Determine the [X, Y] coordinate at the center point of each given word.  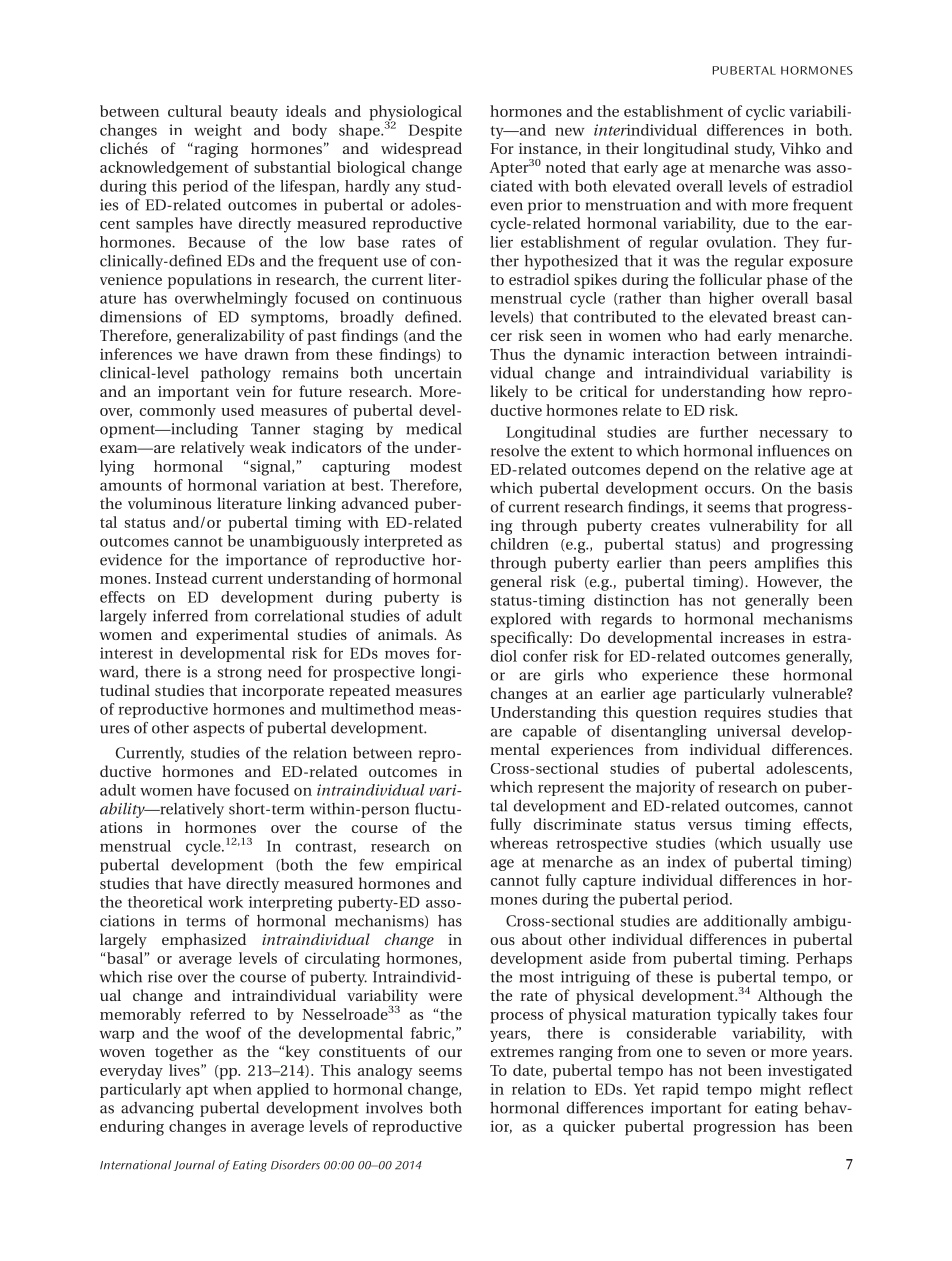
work [225, 902]
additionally [745, 922]
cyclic [765, 113]
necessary [793, 435]
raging [215, 150]
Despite [435, 131]
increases [752, 637]
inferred [180, 615]
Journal [194, 1165]
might [780, 1090]
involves [394, 1108]
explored [521, 620]
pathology [236, 374]
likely [509, 393]
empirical [428, 866]
